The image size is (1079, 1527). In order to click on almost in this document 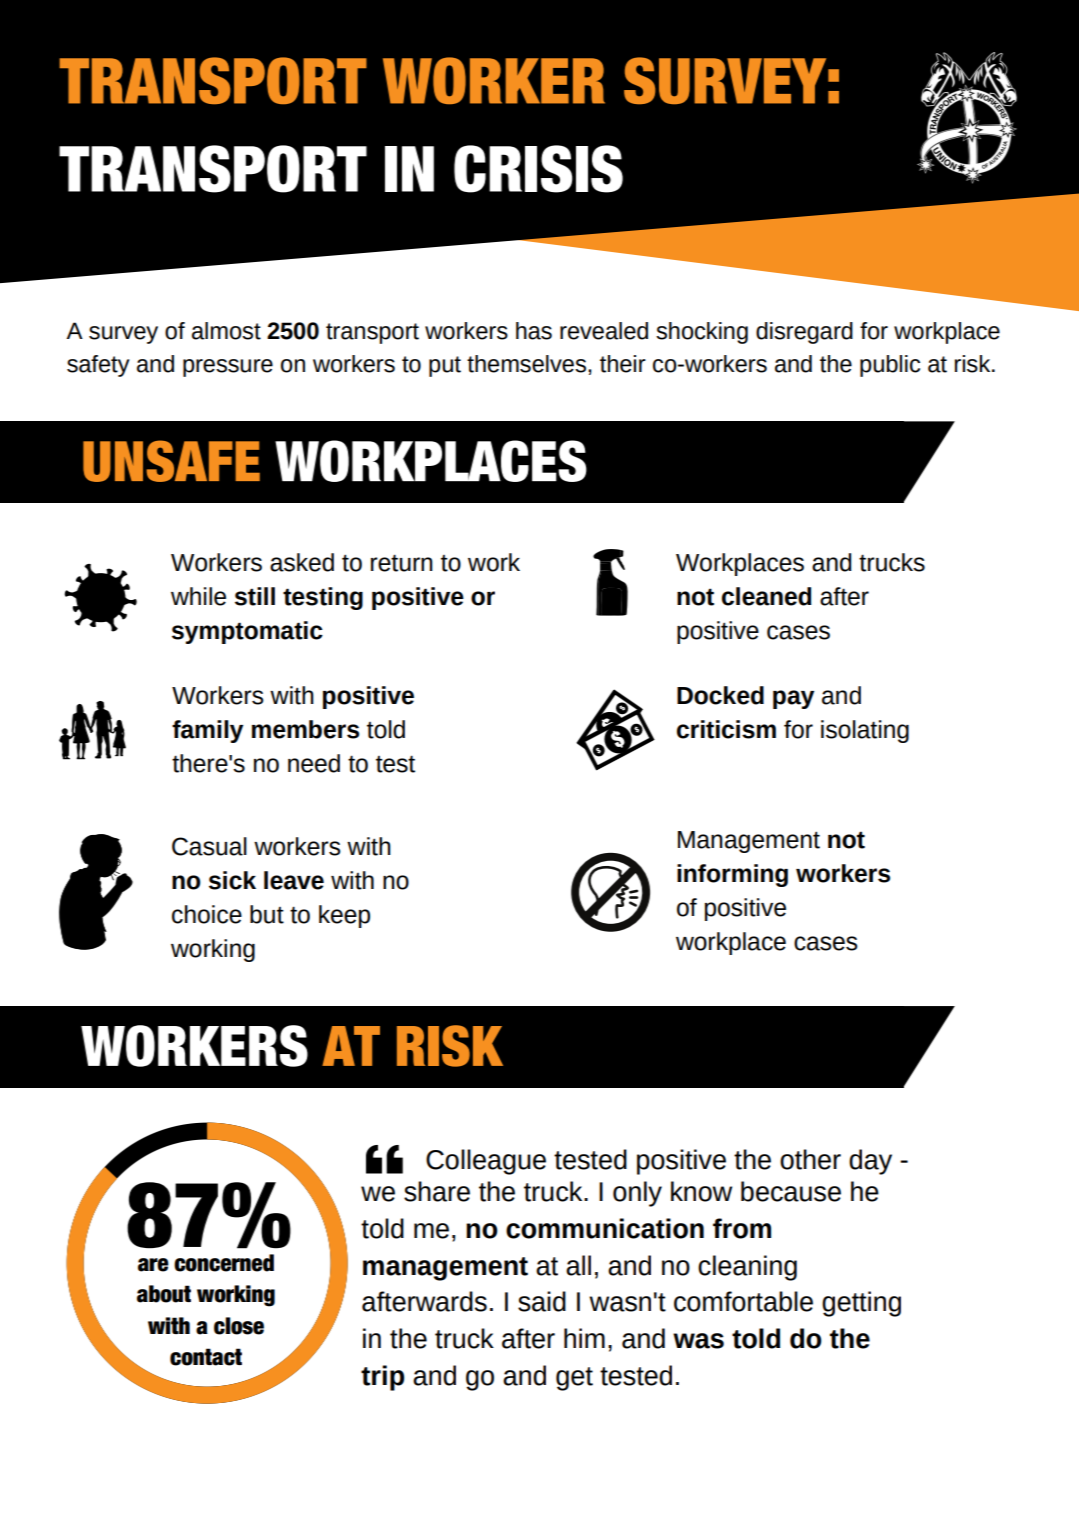, I will do `click(226, 331)`.
